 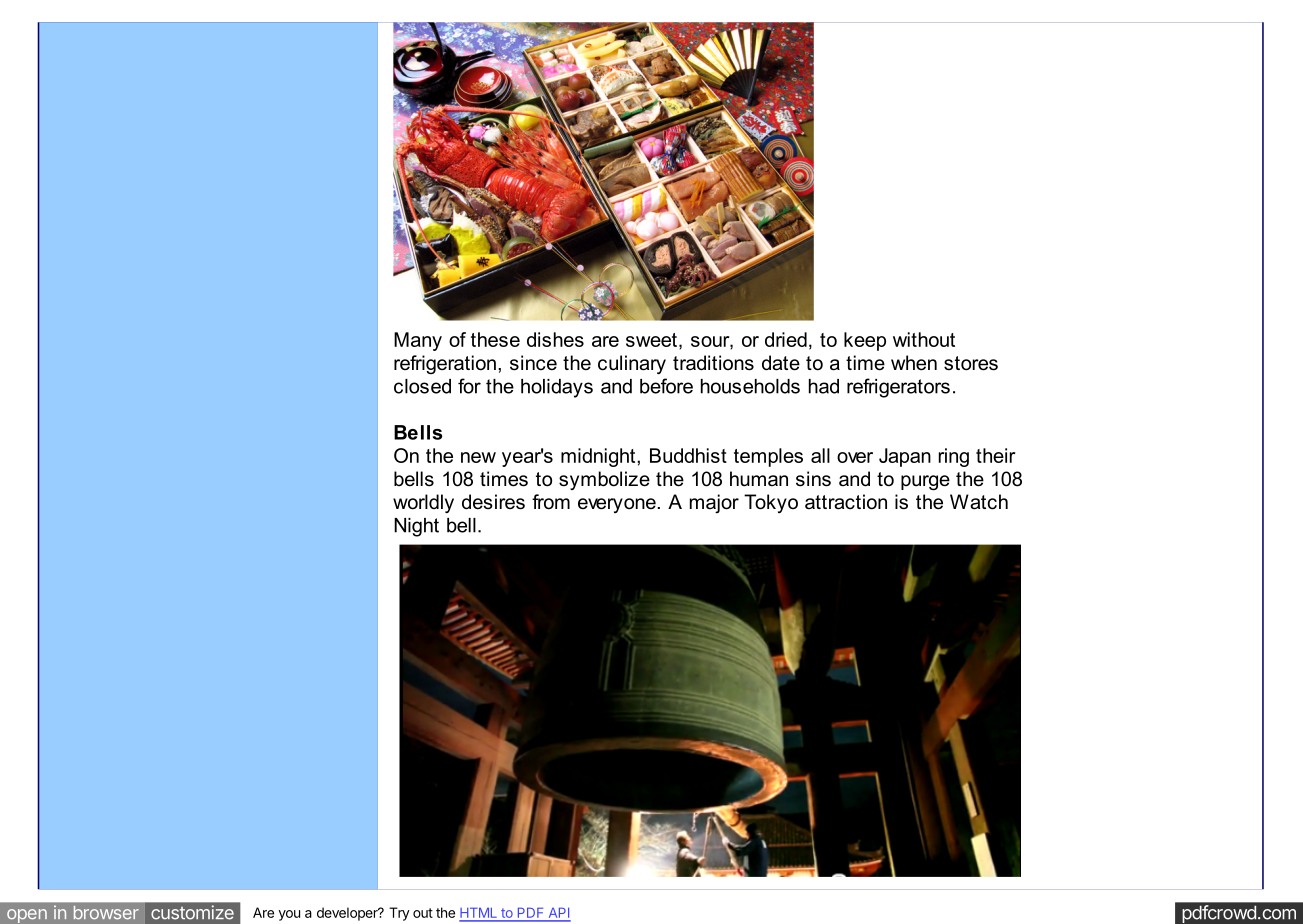 What do you see at coordinates (533, 363) in the document?
I see `since` at bounding box center [533, 363].
